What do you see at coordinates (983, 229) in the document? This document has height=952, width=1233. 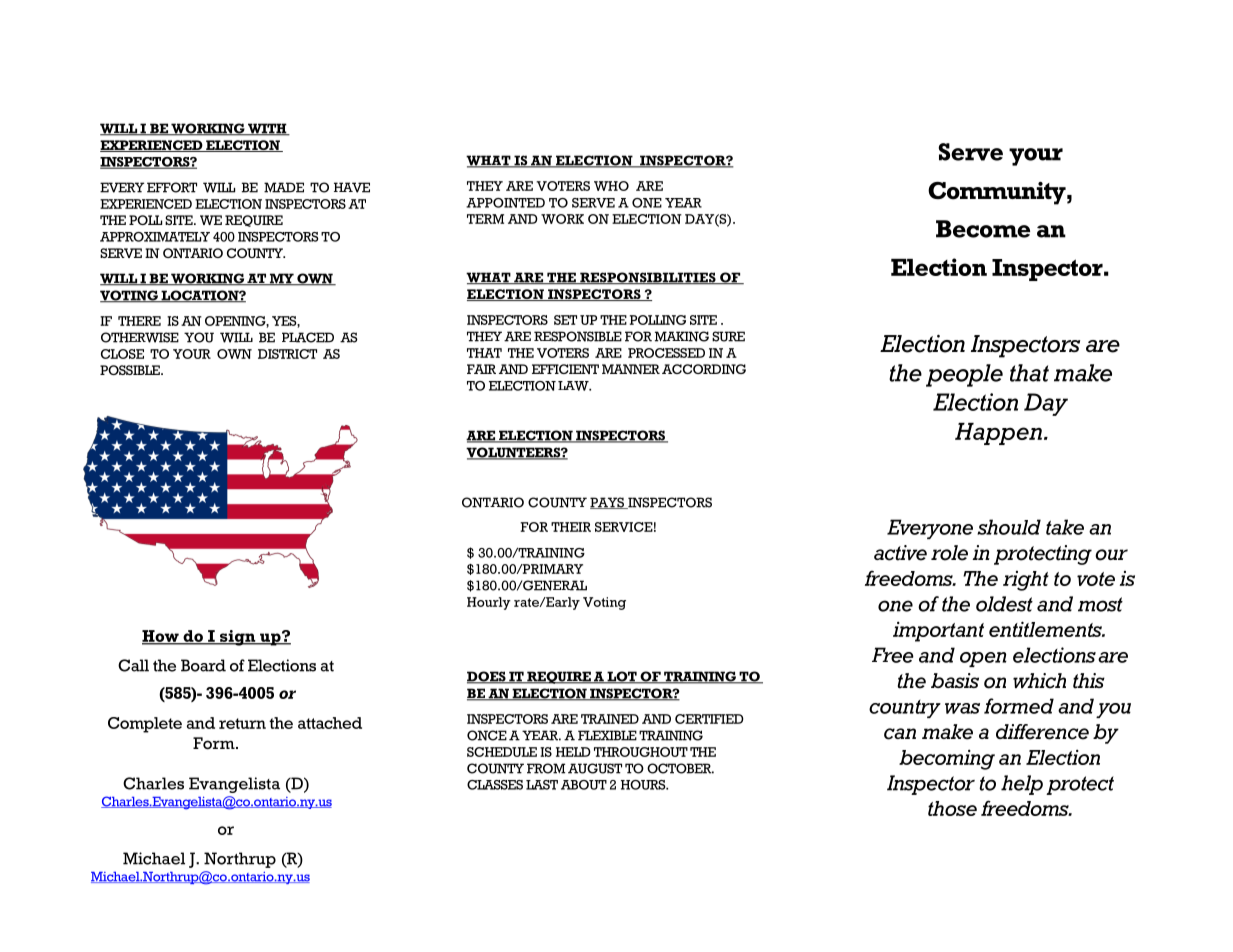 I see `Become` at bounding box center [983, 229].
